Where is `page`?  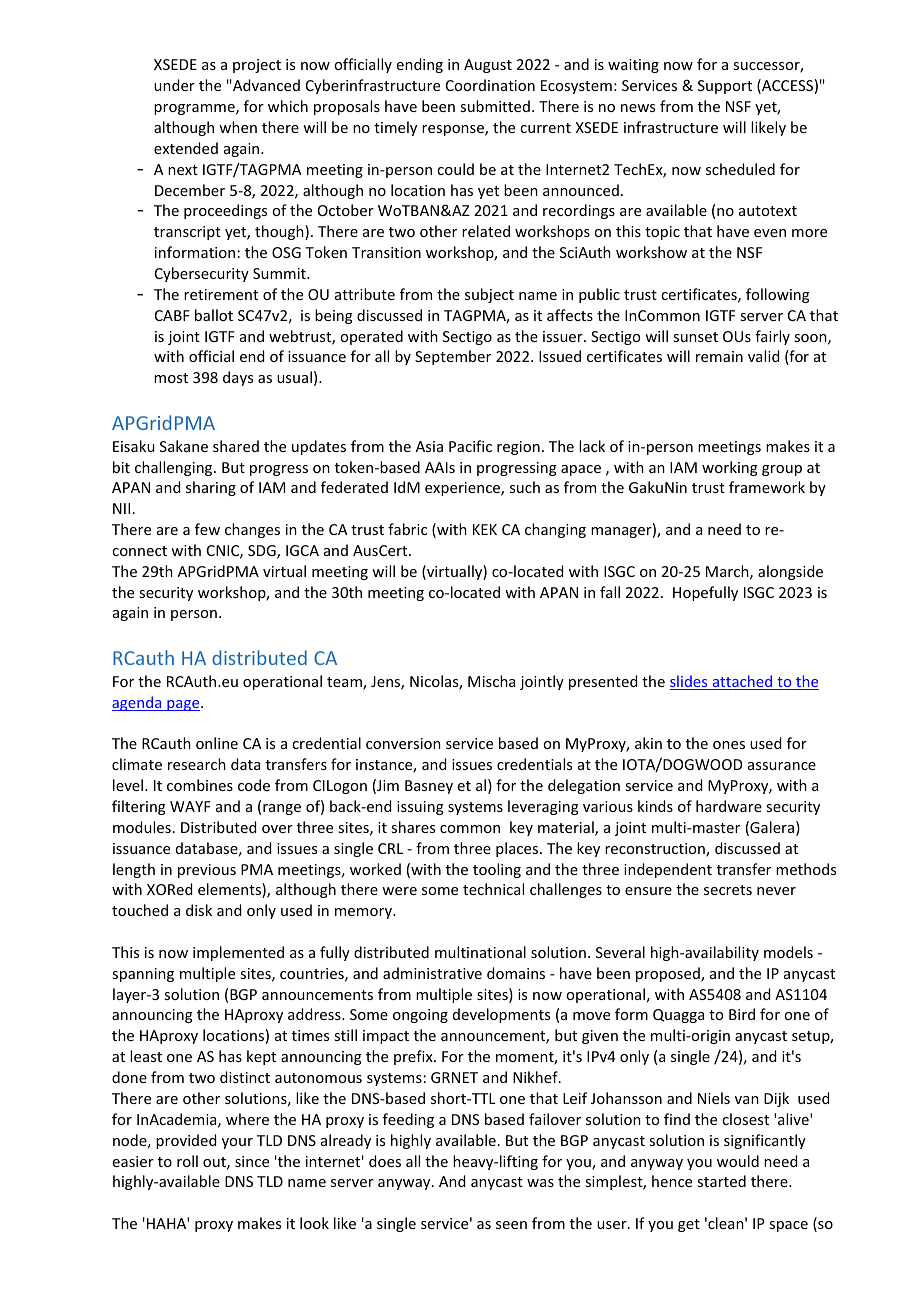
page is located at coordinates (183, 705).
